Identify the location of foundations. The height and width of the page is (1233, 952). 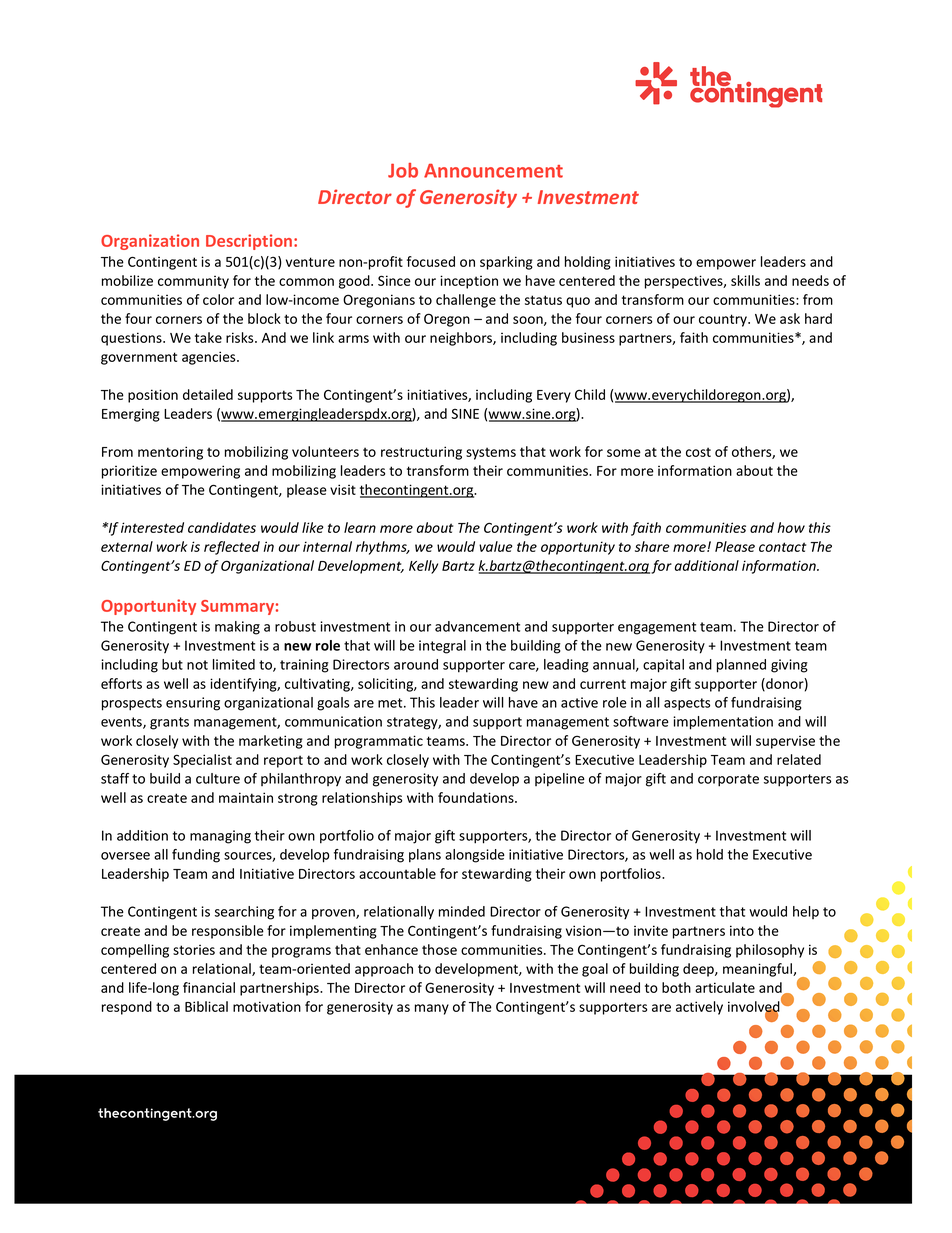
(477, 797).
